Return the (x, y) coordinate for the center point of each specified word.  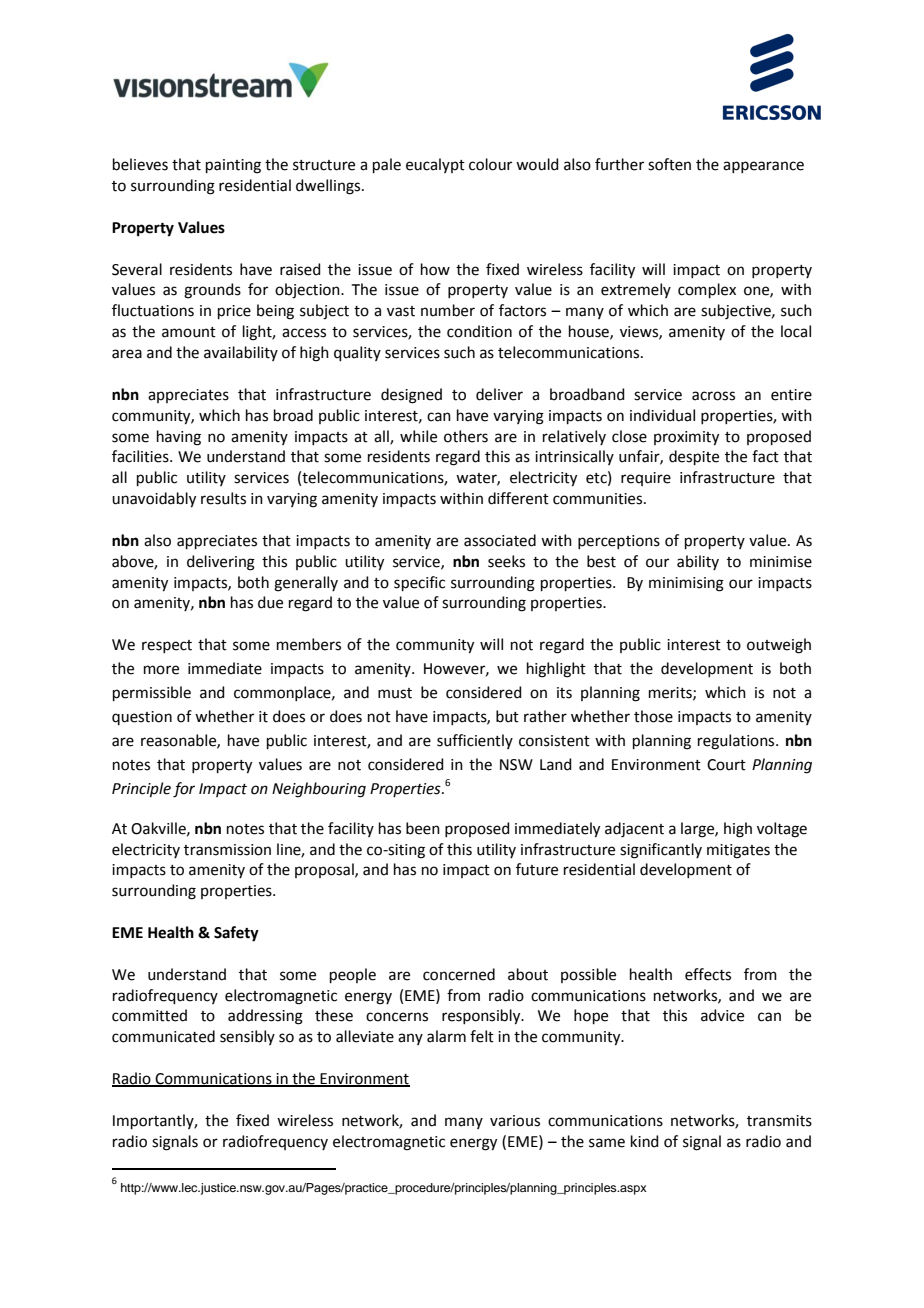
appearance (763, 167)
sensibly (247, 1037)
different (518, 498)
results (223, 498)
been (423, 828)
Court (726, 765)
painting (233, 166)
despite (694, 457)
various (515, 1121)
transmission (227, 850)
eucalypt (435, 165)
